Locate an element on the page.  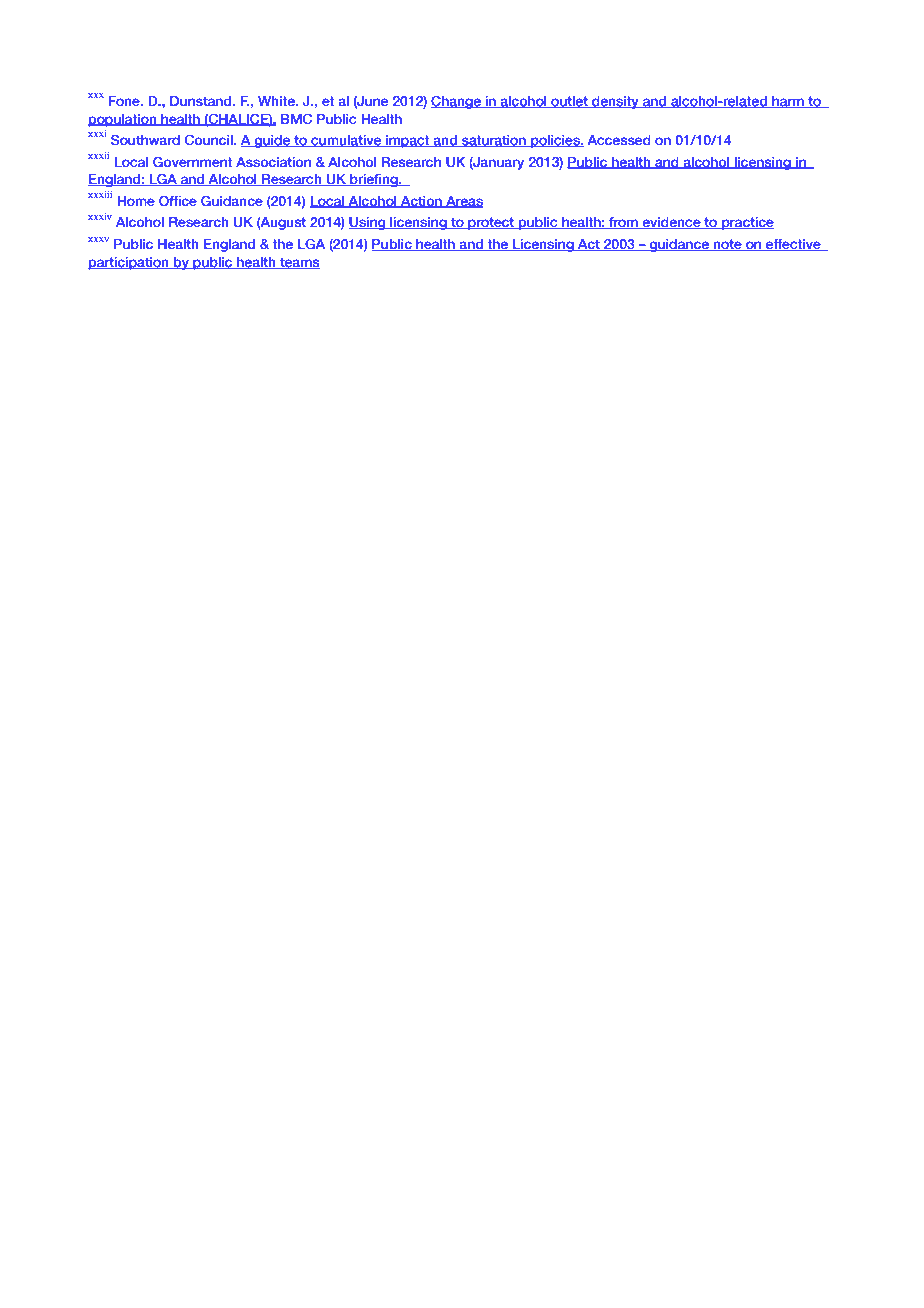
Government is located at coordinates (192, 162).
